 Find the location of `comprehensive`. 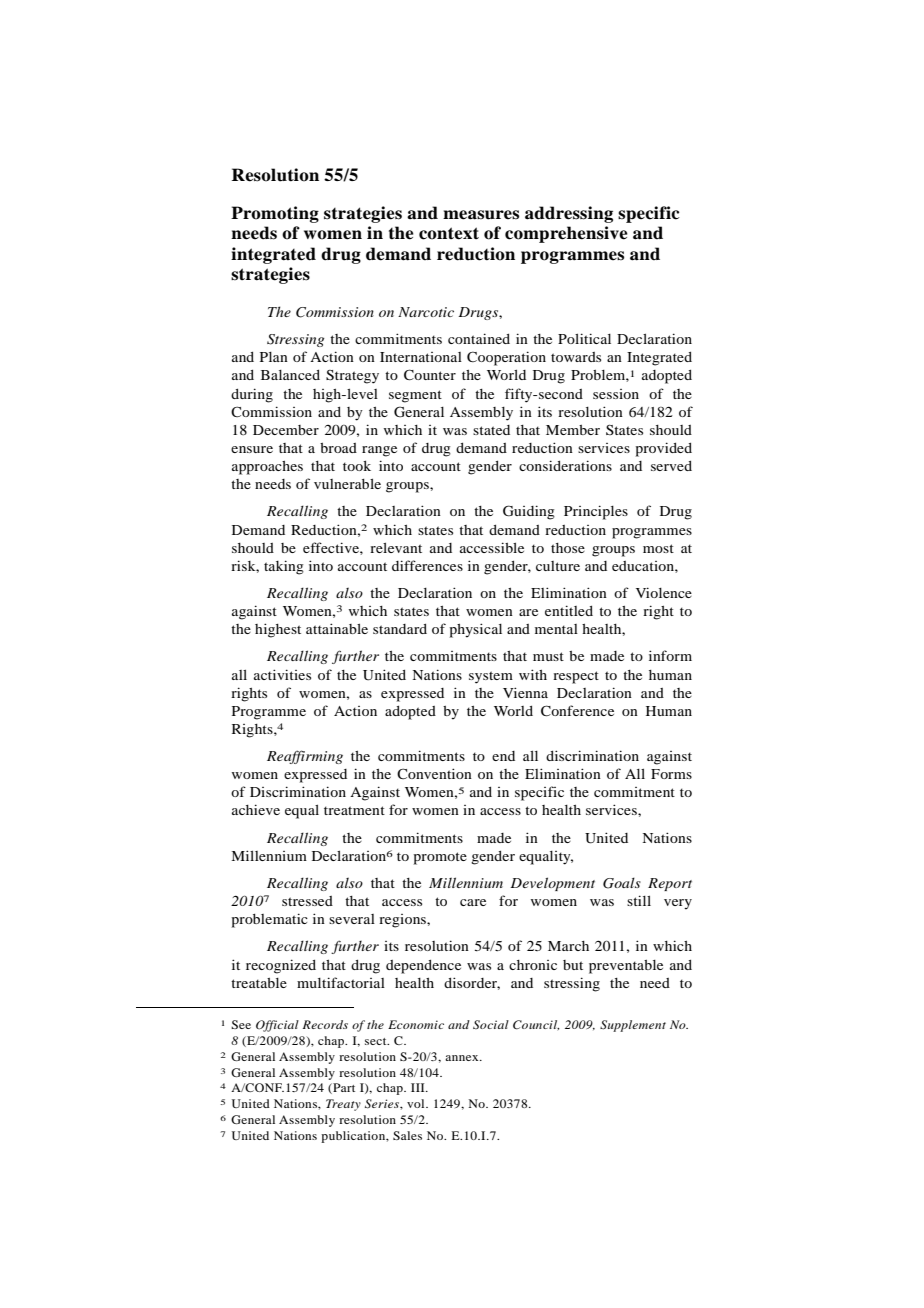

comprehensive is located at coordinates (566, 234).
